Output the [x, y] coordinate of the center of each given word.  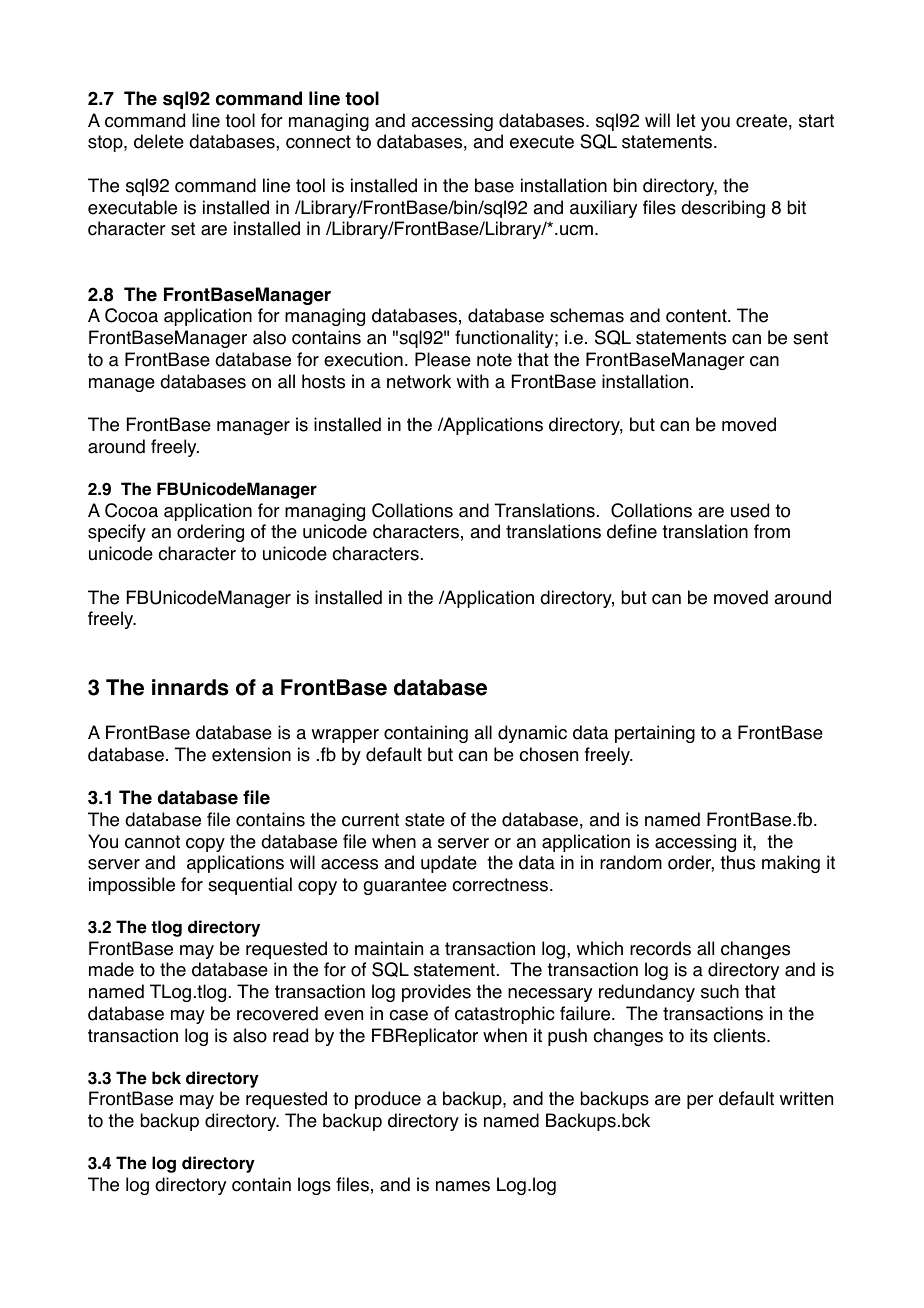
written [806, 1098]
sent [810, 338]
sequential [250, 886]
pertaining [655, 734]
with [473, 381]
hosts [323, 381]
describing [723, 209]
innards [190, 687]
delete [159, 141]
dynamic [532, 734]
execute [542, 142]
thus [737, 862]
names [463, 1186]
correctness [501, 885]
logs [314, 1186]
